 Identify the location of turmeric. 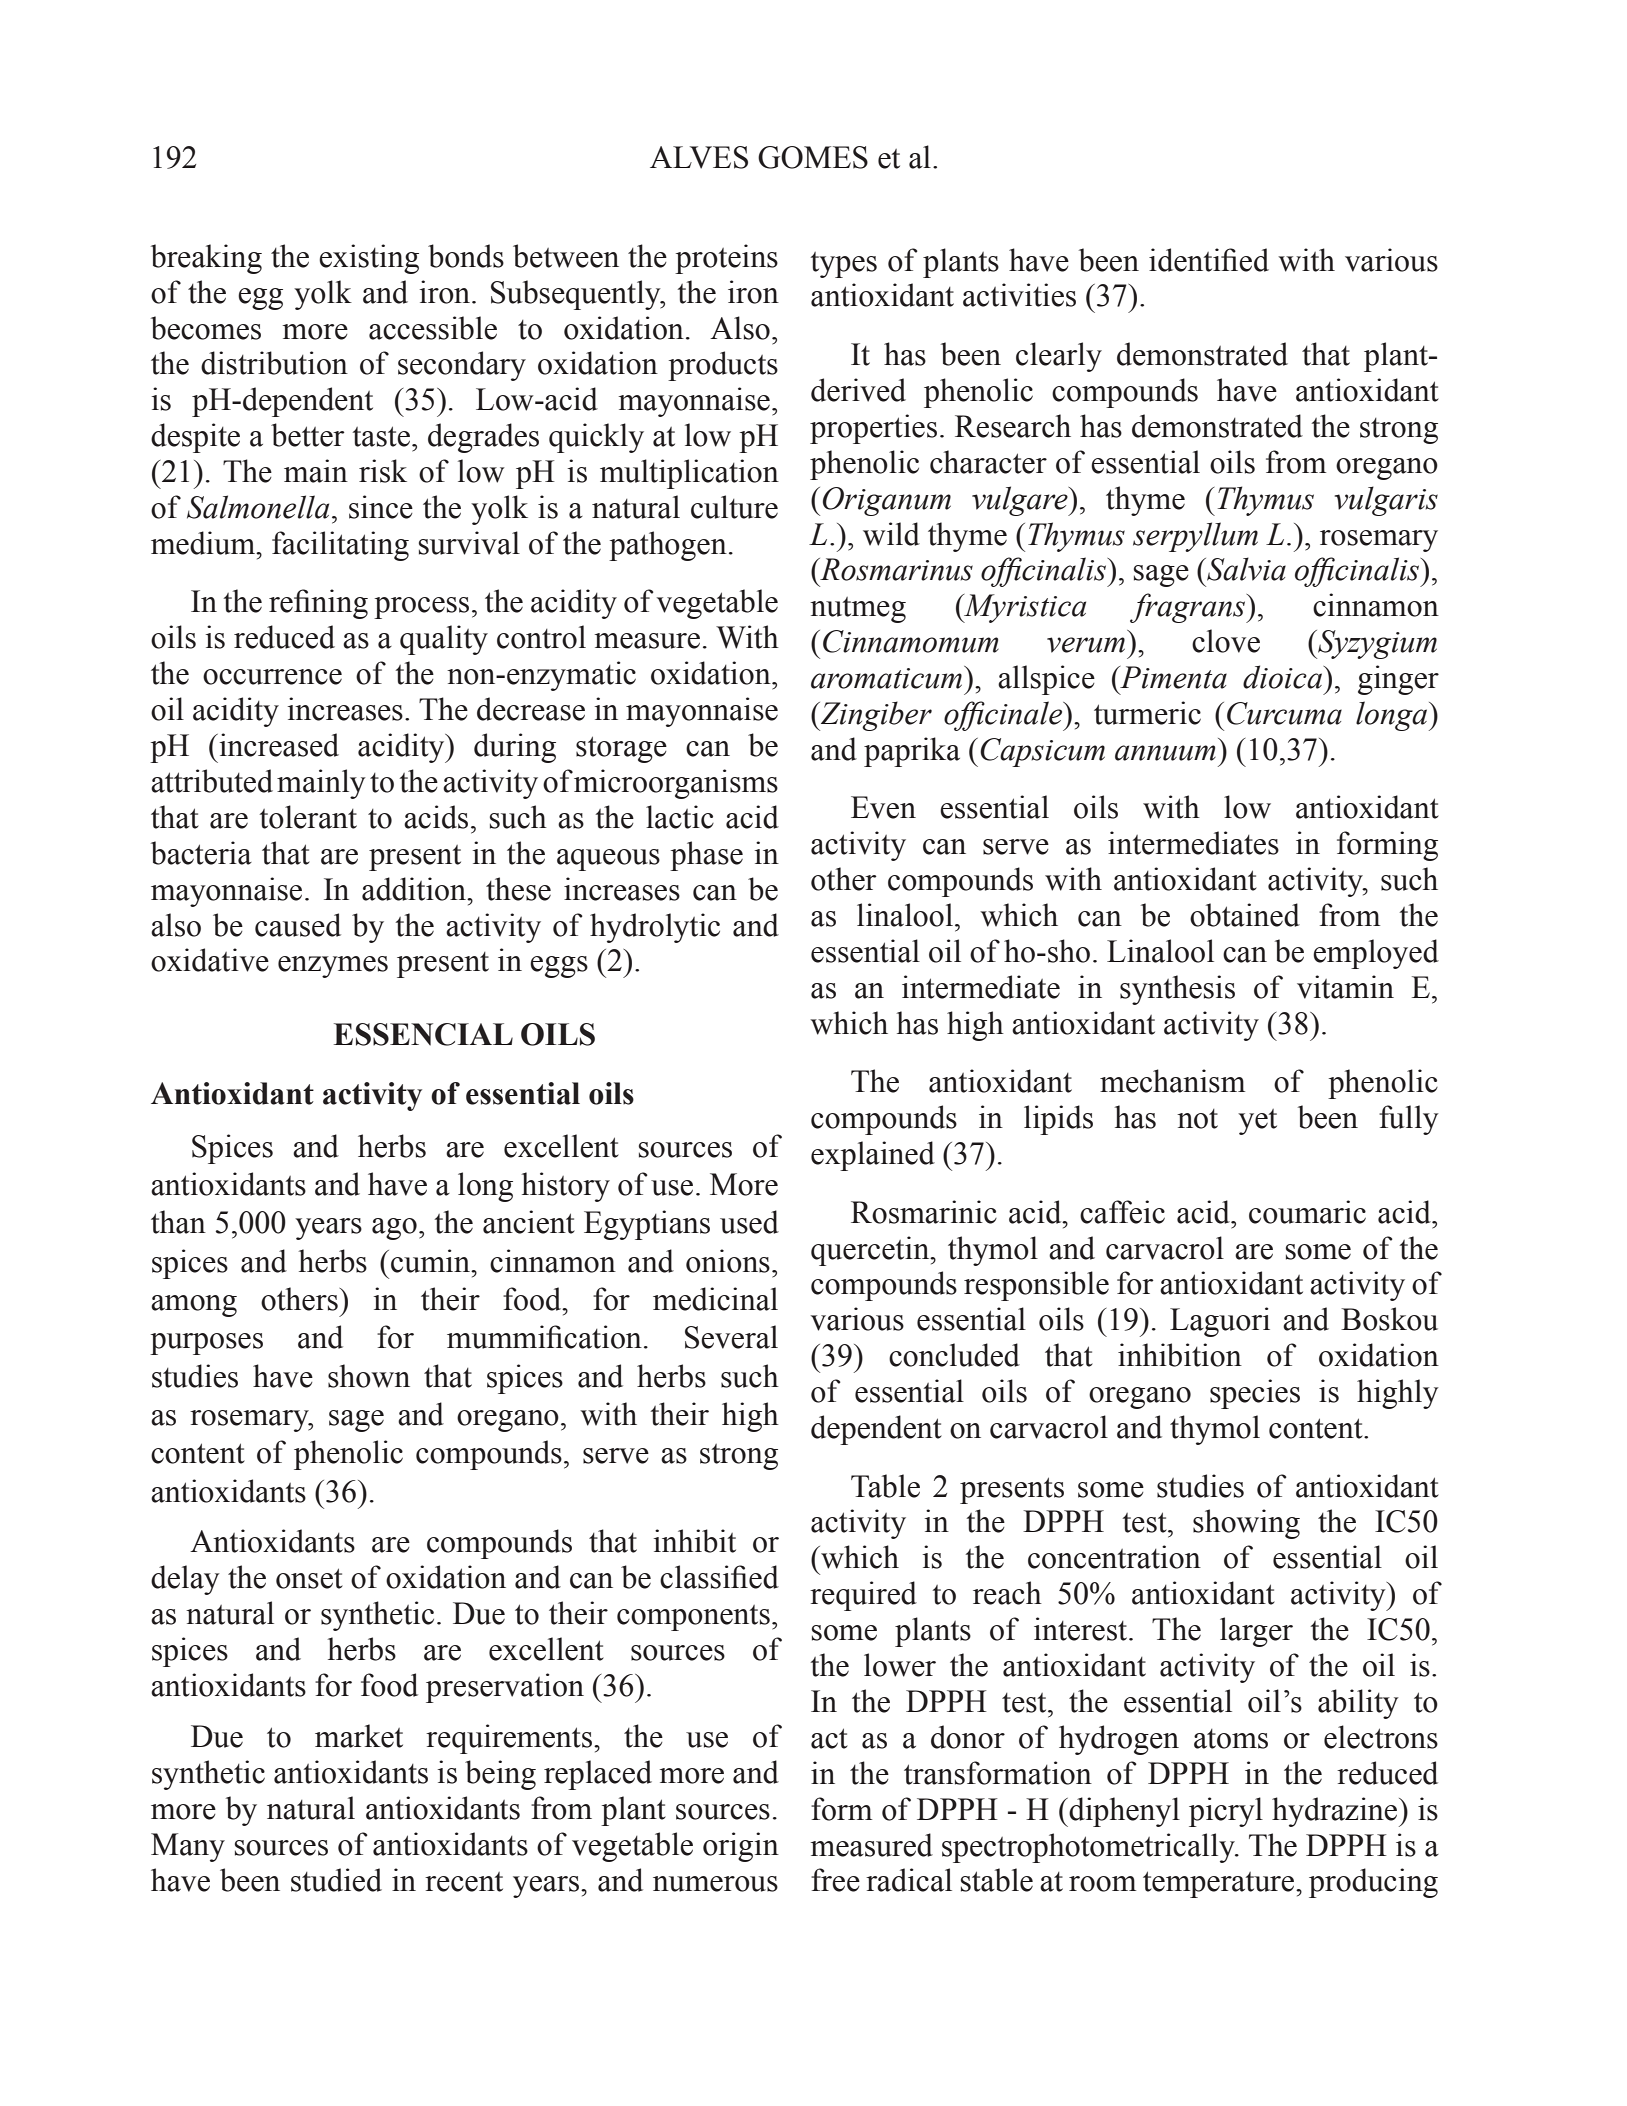
(1147, 713).
